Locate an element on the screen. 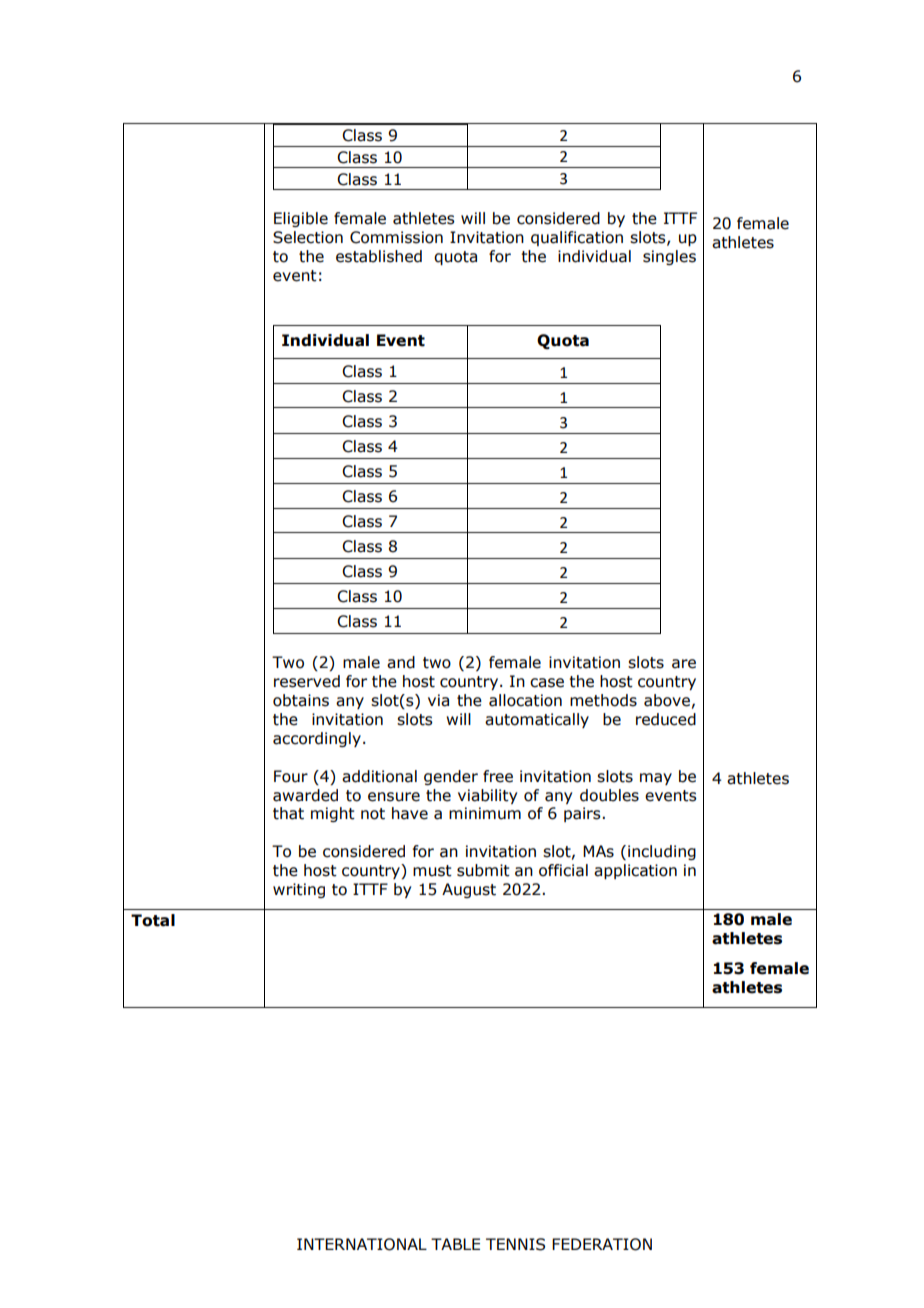 The height and width of the screenshot is (1308, 924). qualification is located at coordinates (577, 238).
